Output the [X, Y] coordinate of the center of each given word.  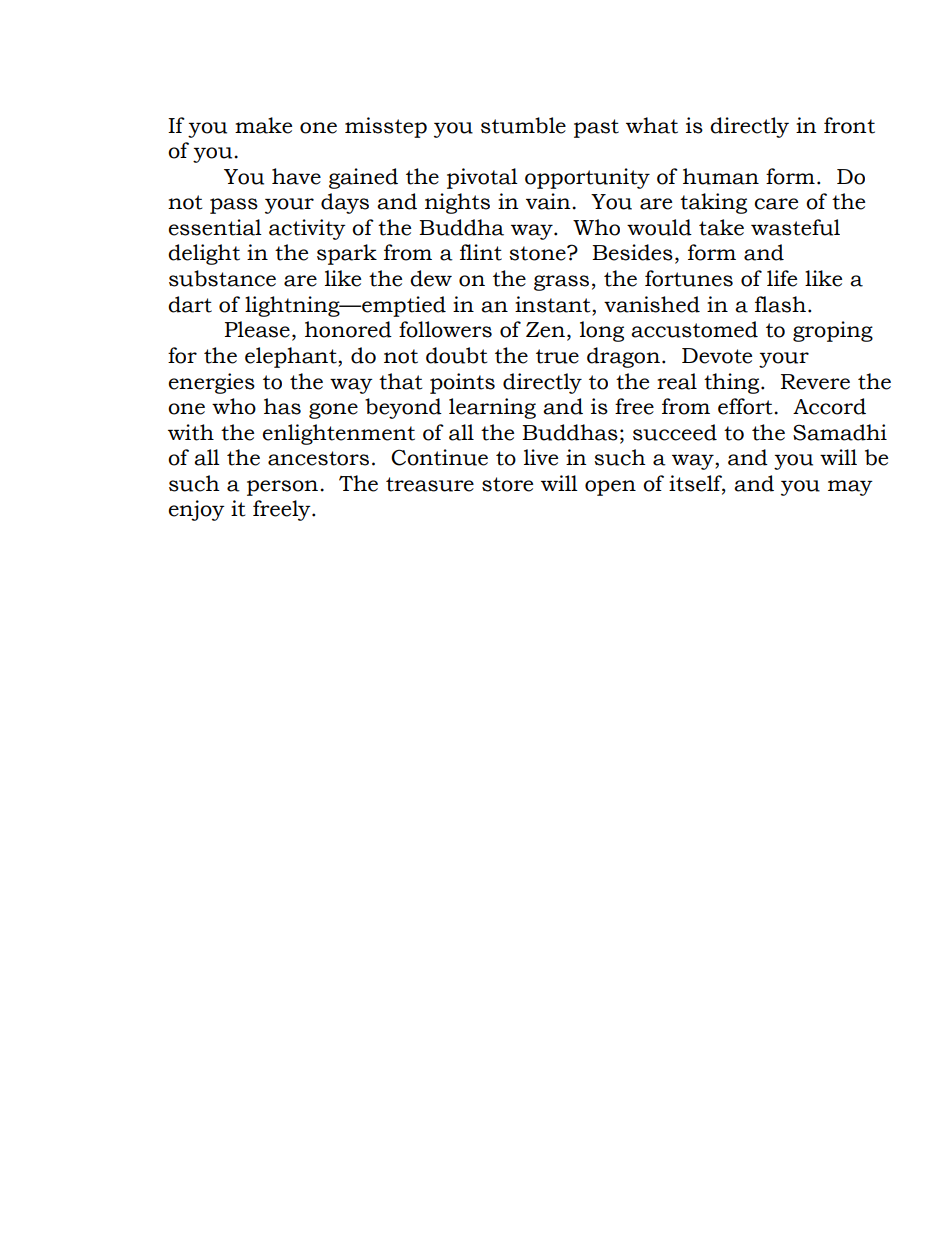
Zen [545, 330]
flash [780, 304]
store [507, 484]
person [284, 488]
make [263, 125]
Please [257, 329]
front [849, 125]
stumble [523, 125]
